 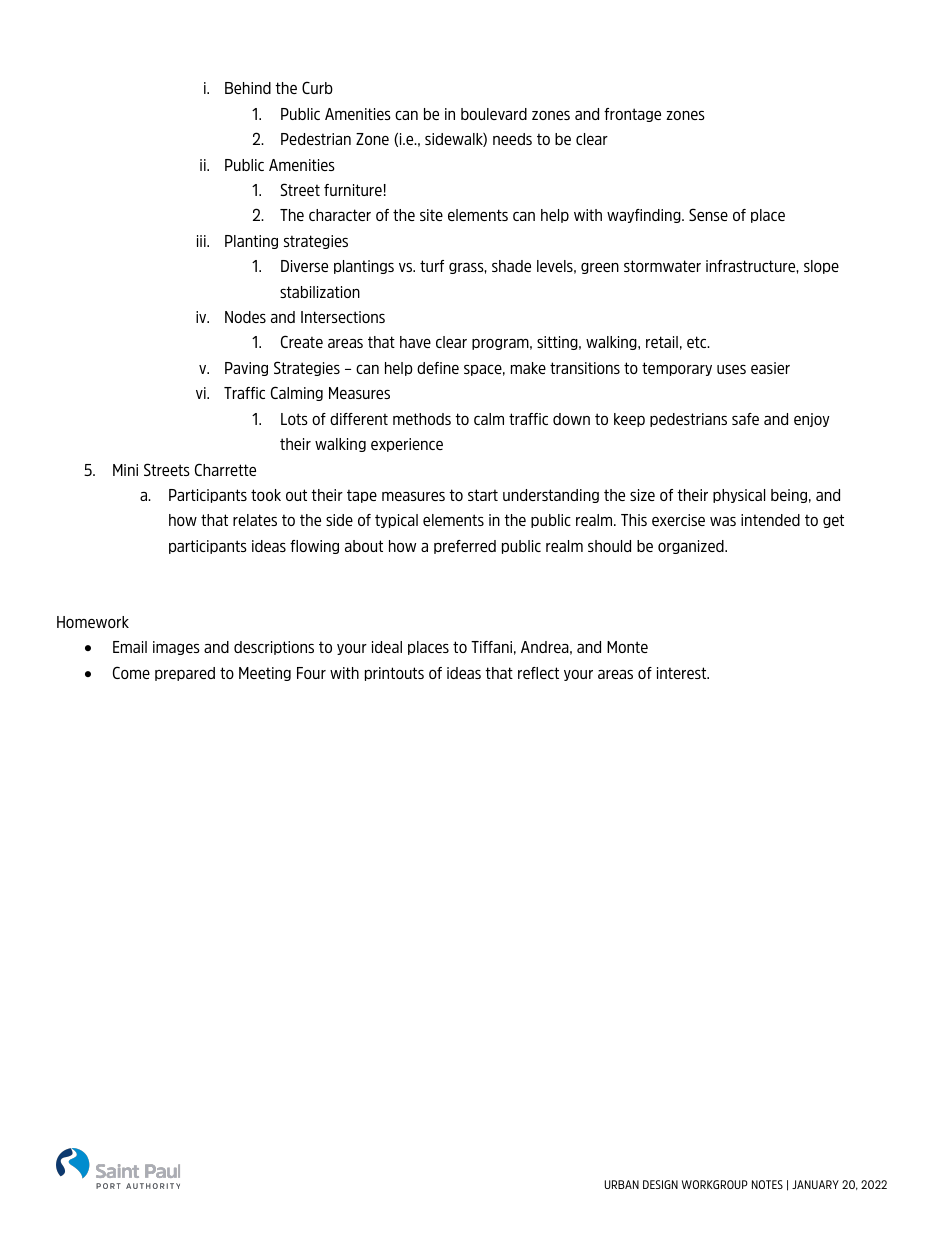 What do you see at coordinates (394, 674) in the screenshot?
I see `printouts` at bounding box center [394, 674].
